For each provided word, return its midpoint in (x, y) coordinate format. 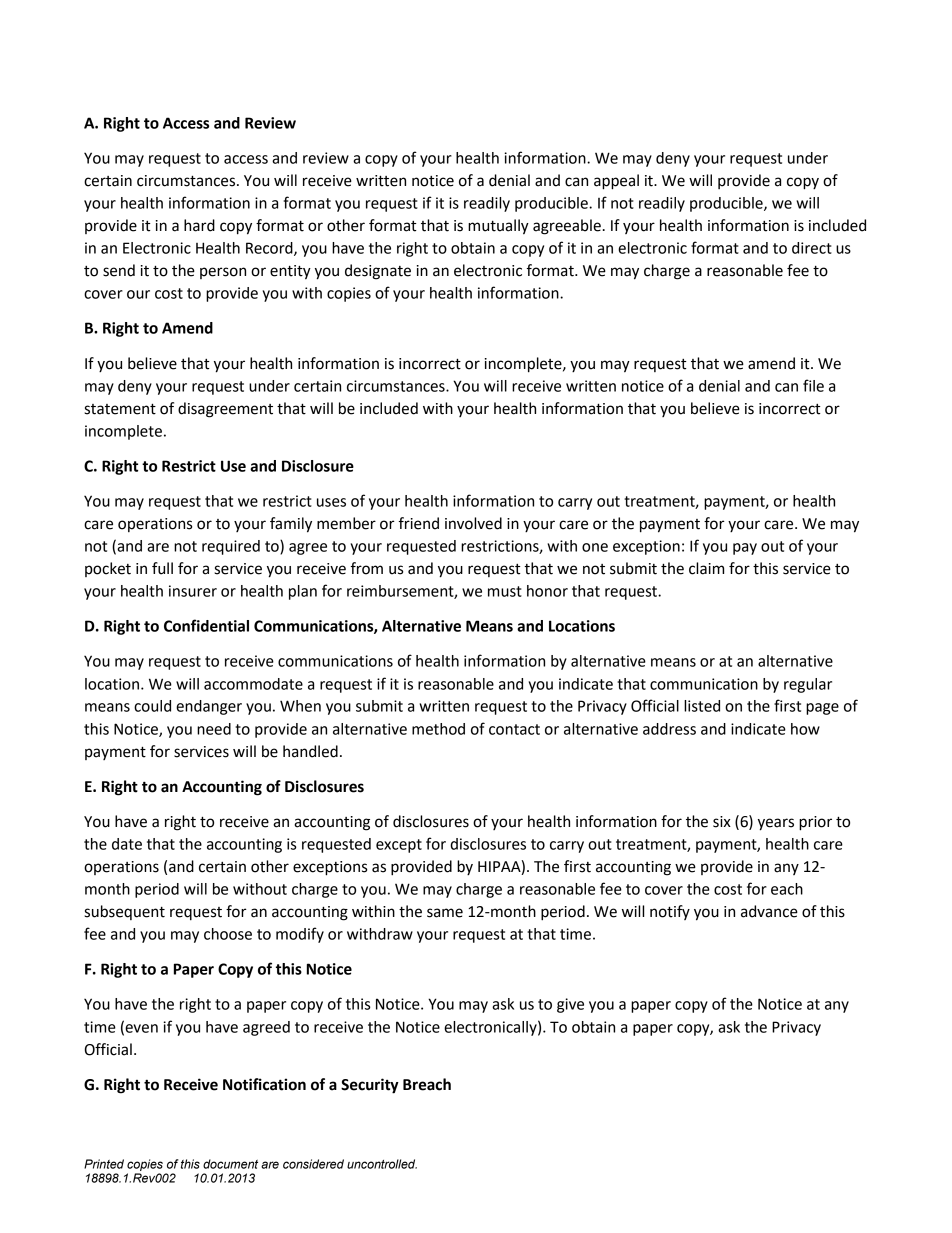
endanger (209, 707)
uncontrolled (382, 1164)
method (438, 729)
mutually (498, 227)
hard (199, 225)
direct (812, 248)
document (230, 1164)
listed (702, 706)
